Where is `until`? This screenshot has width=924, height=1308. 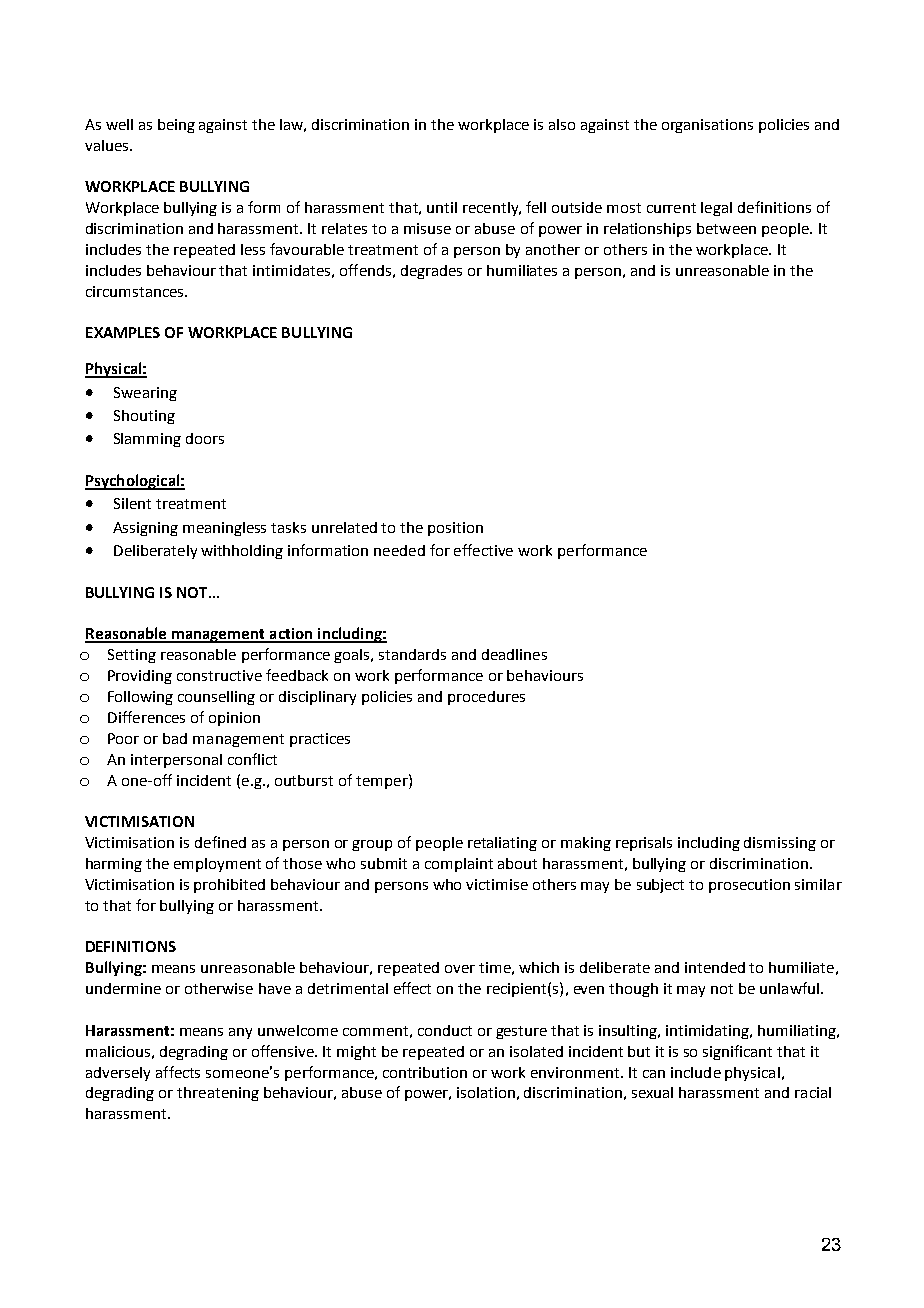
until is located at coordinates (442, 207).
